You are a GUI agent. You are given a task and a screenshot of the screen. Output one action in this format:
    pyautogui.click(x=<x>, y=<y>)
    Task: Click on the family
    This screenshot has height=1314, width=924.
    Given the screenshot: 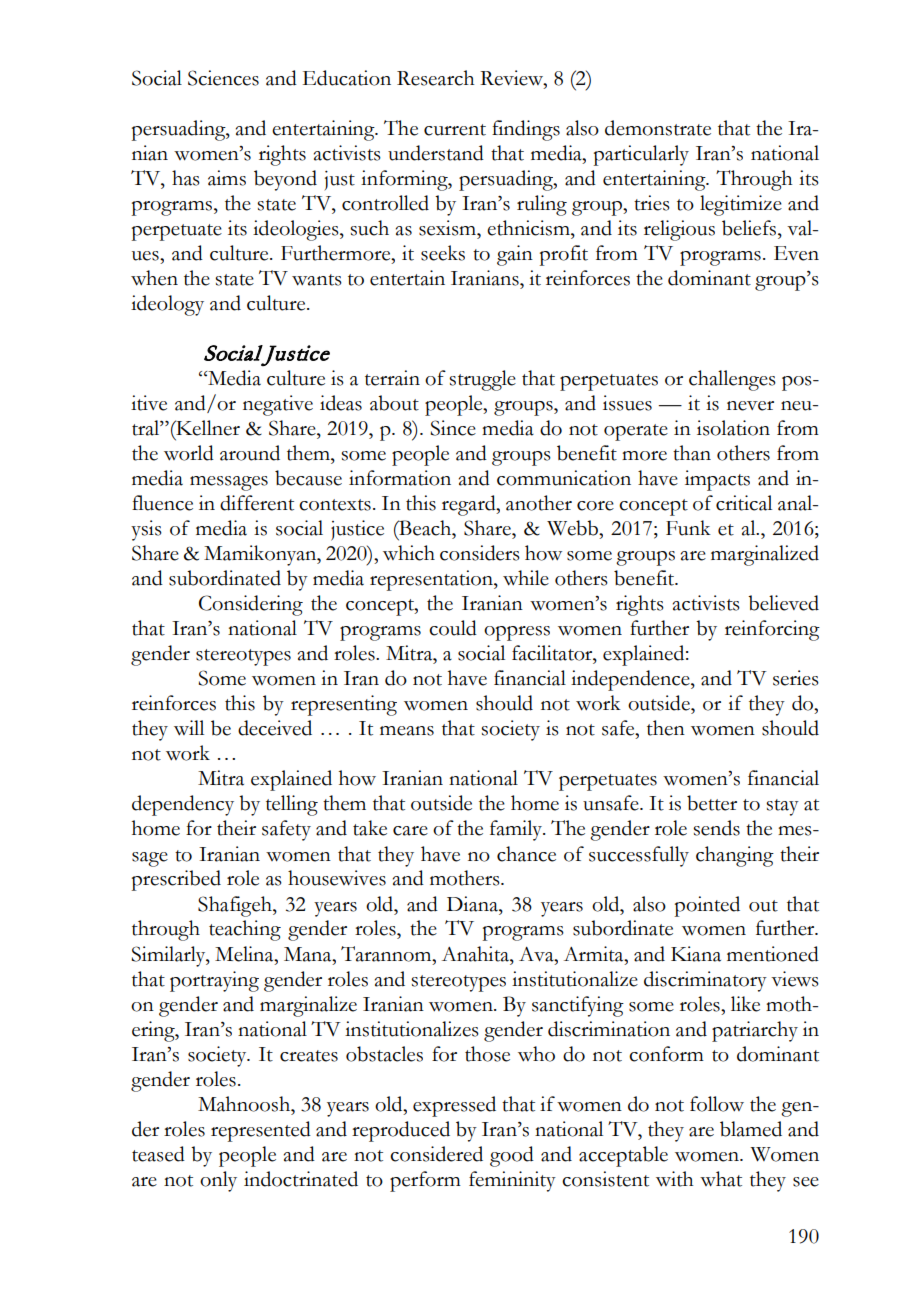 What is the action you would take?
    pyautogui.click(x=517, y=830)
